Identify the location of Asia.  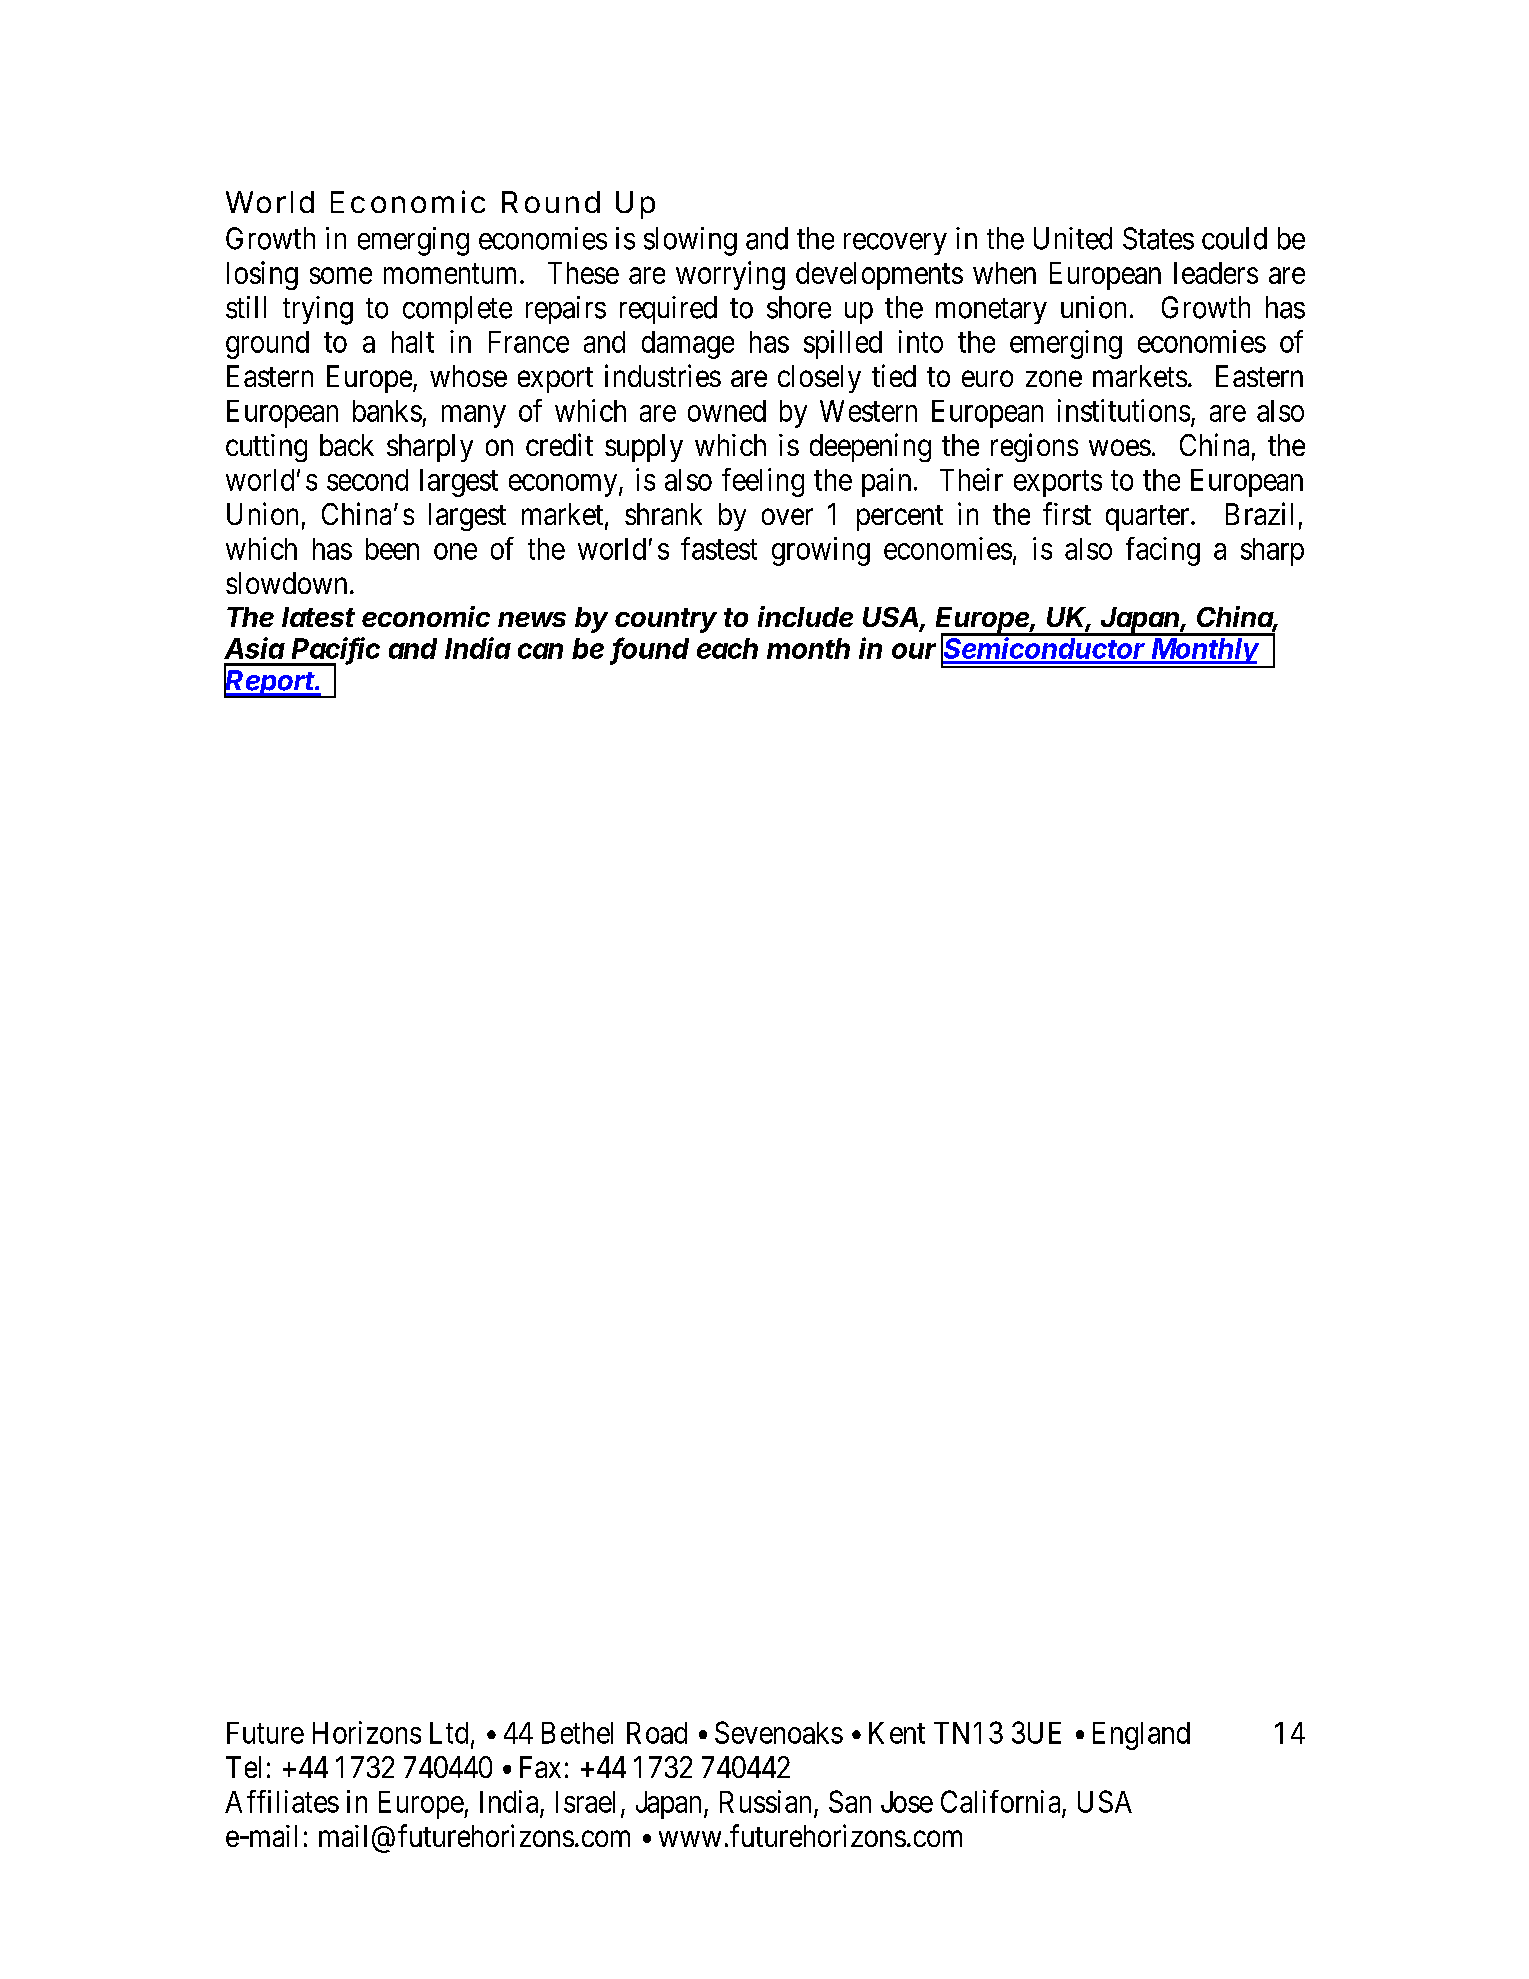
(254, 648).
